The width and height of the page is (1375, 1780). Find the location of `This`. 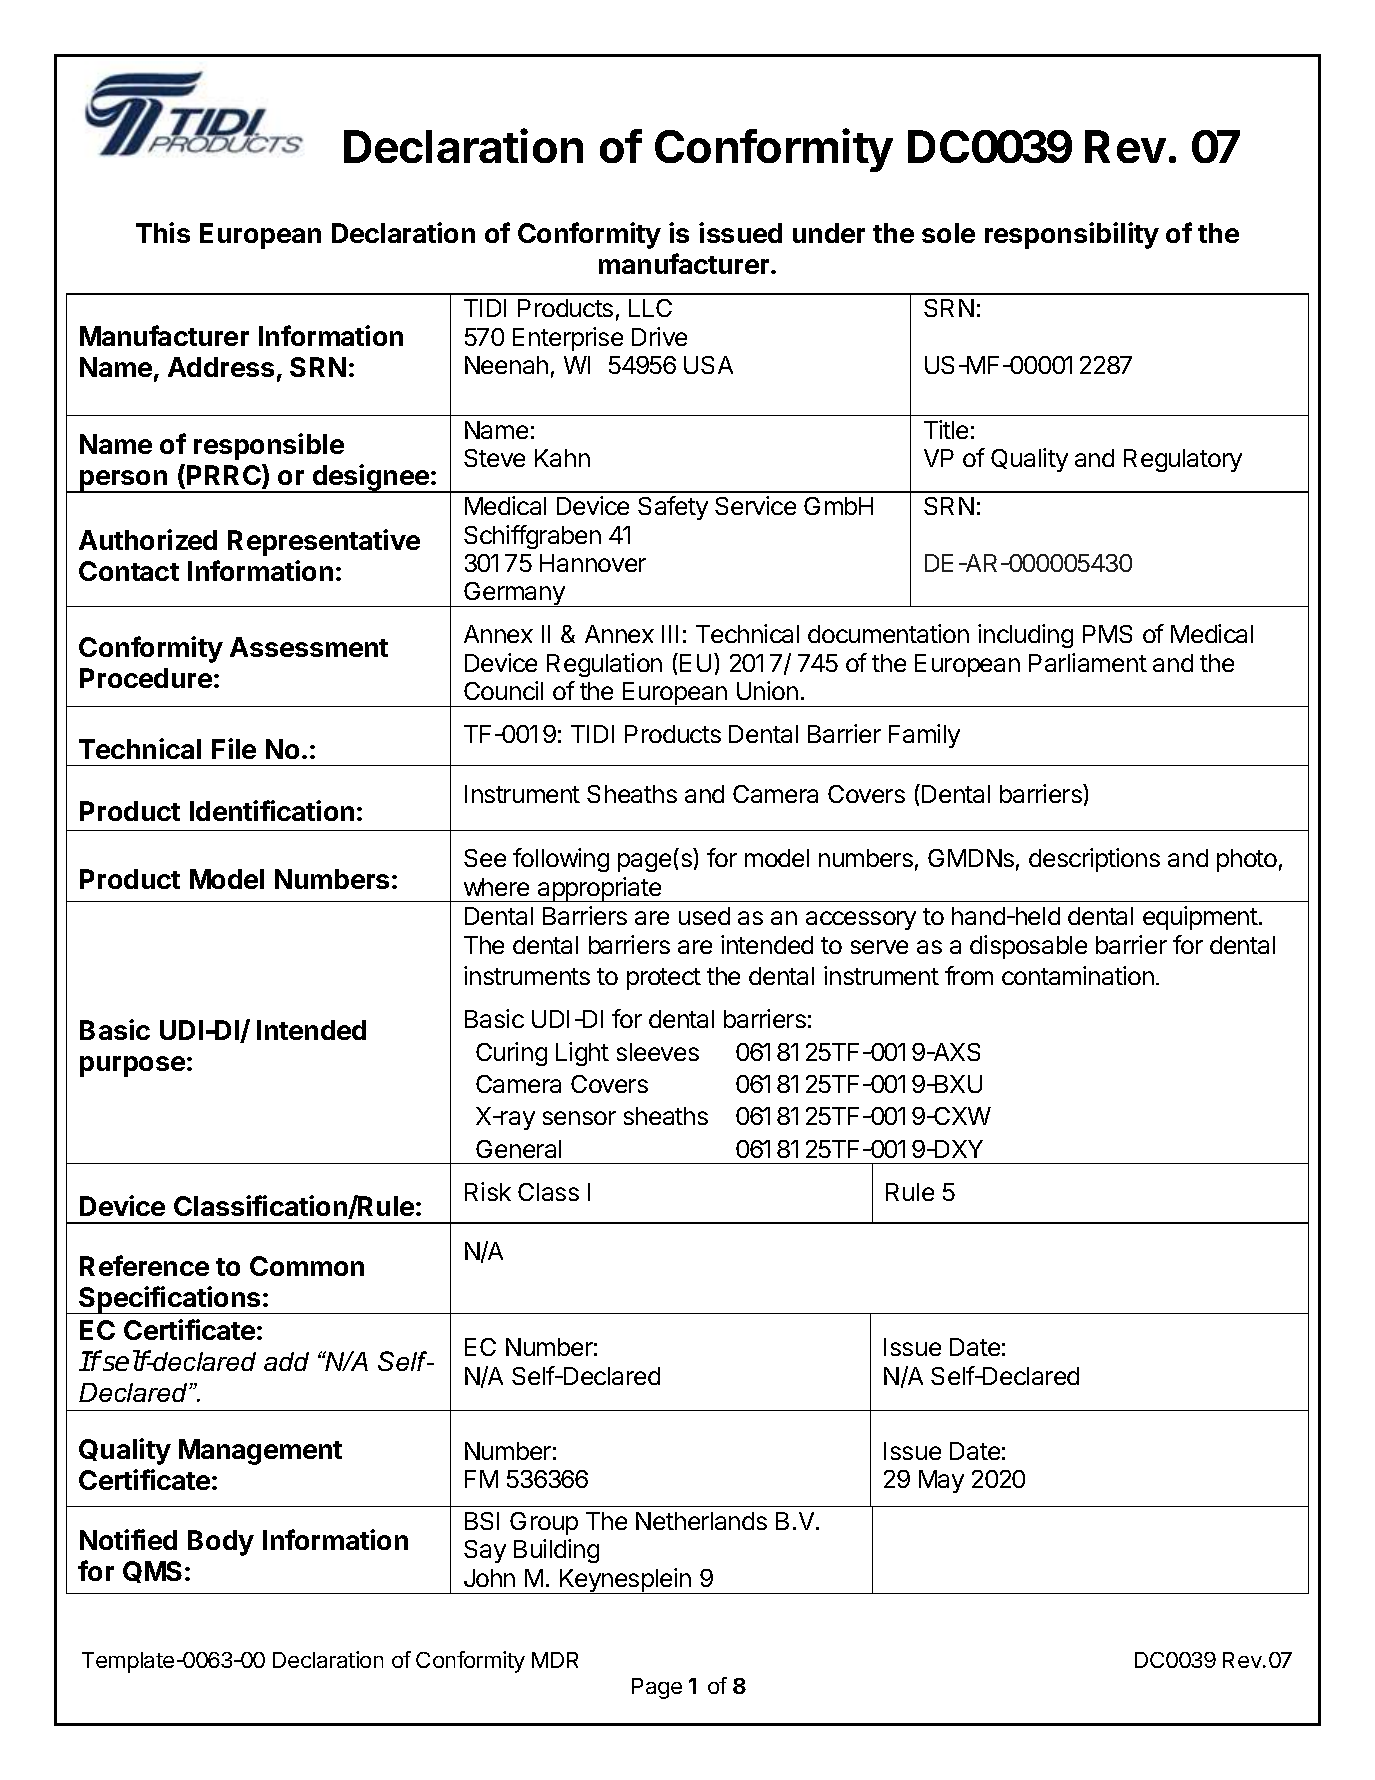

This is located at coordinates (163, 232).
